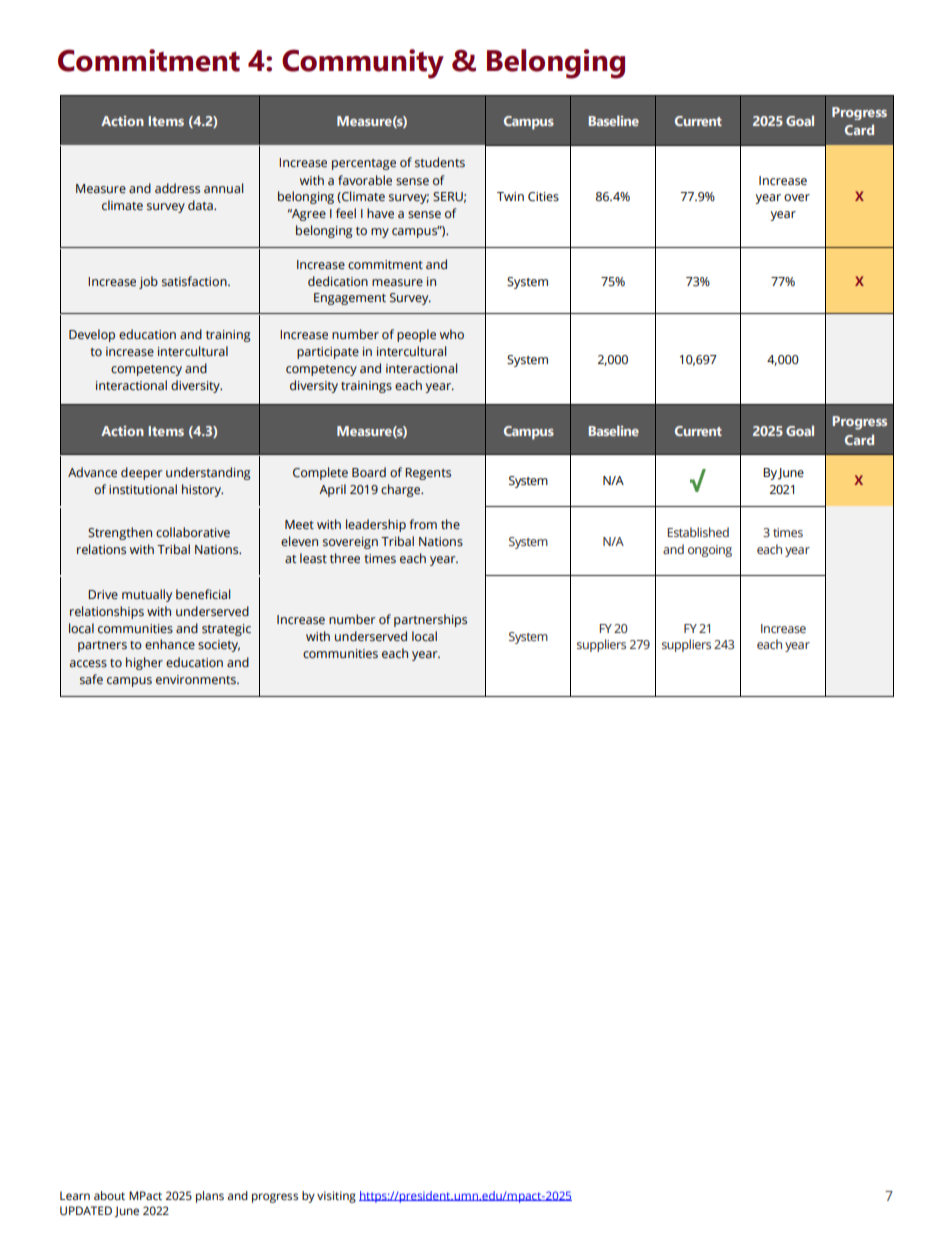 This document has width=952, height=1233. I want to click on ongoing, so click(710, 551).
